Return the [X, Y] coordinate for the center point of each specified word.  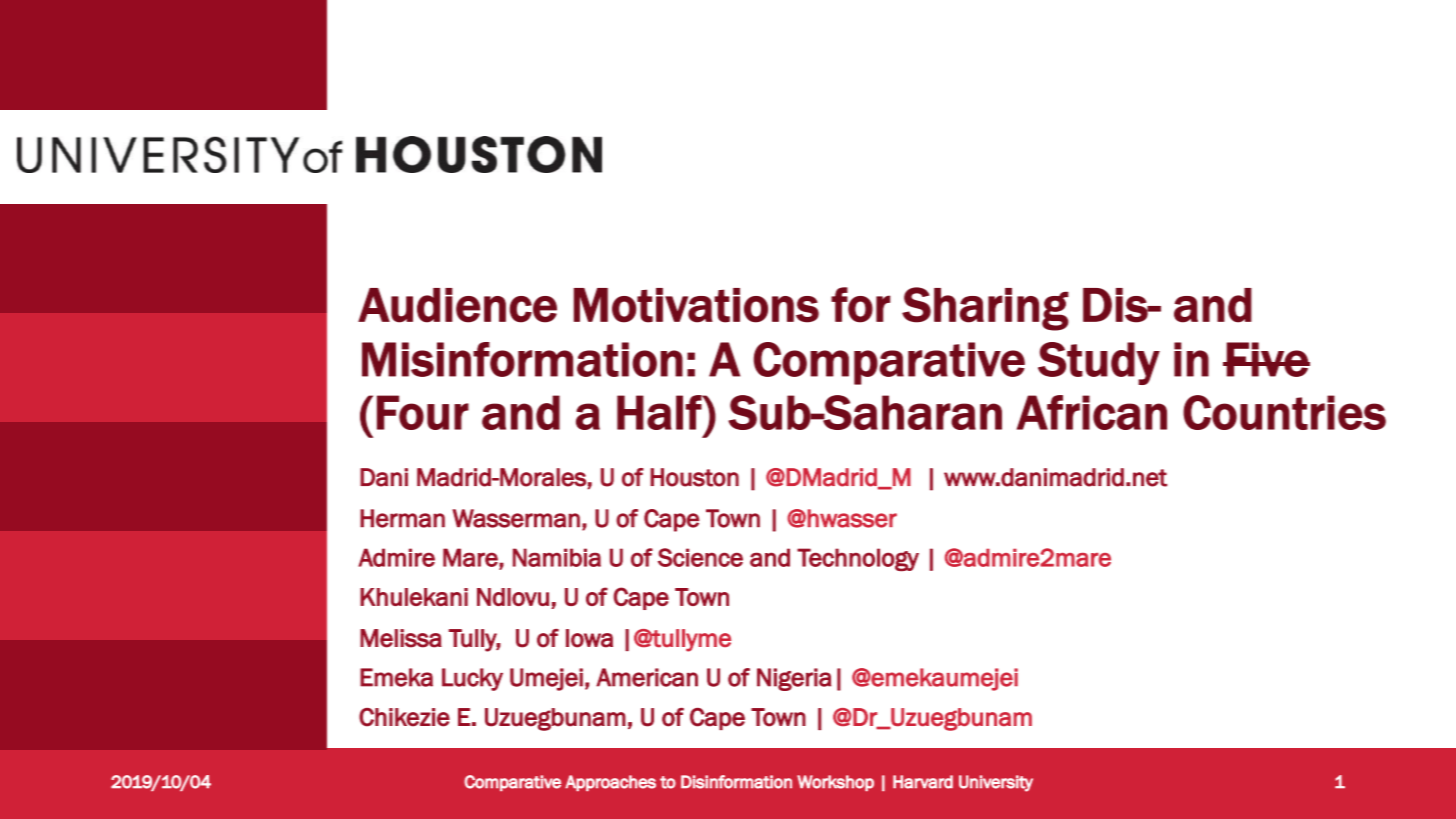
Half [660, 412]
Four [423, 412]
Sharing [985, 309]
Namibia [557, 557]
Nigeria [794, 679]
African [1092, 412]
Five [1267, 359]
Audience [457, 305]
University [996, 783]
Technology [858, 559]
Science [700, 557]
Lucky [472, 679]
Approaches [610, 783]
